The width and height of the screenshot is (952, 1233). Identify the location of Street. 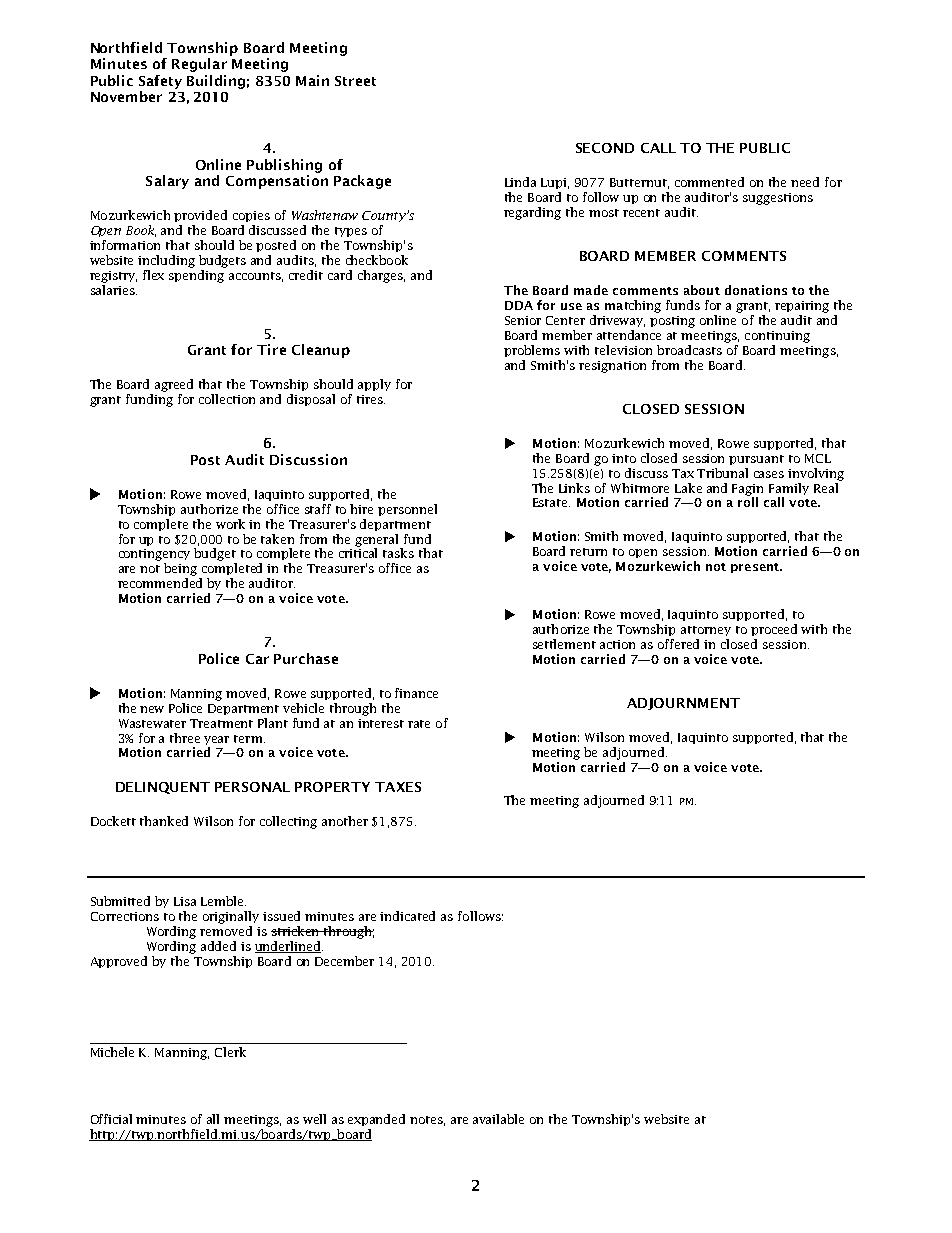
(355, 81).
